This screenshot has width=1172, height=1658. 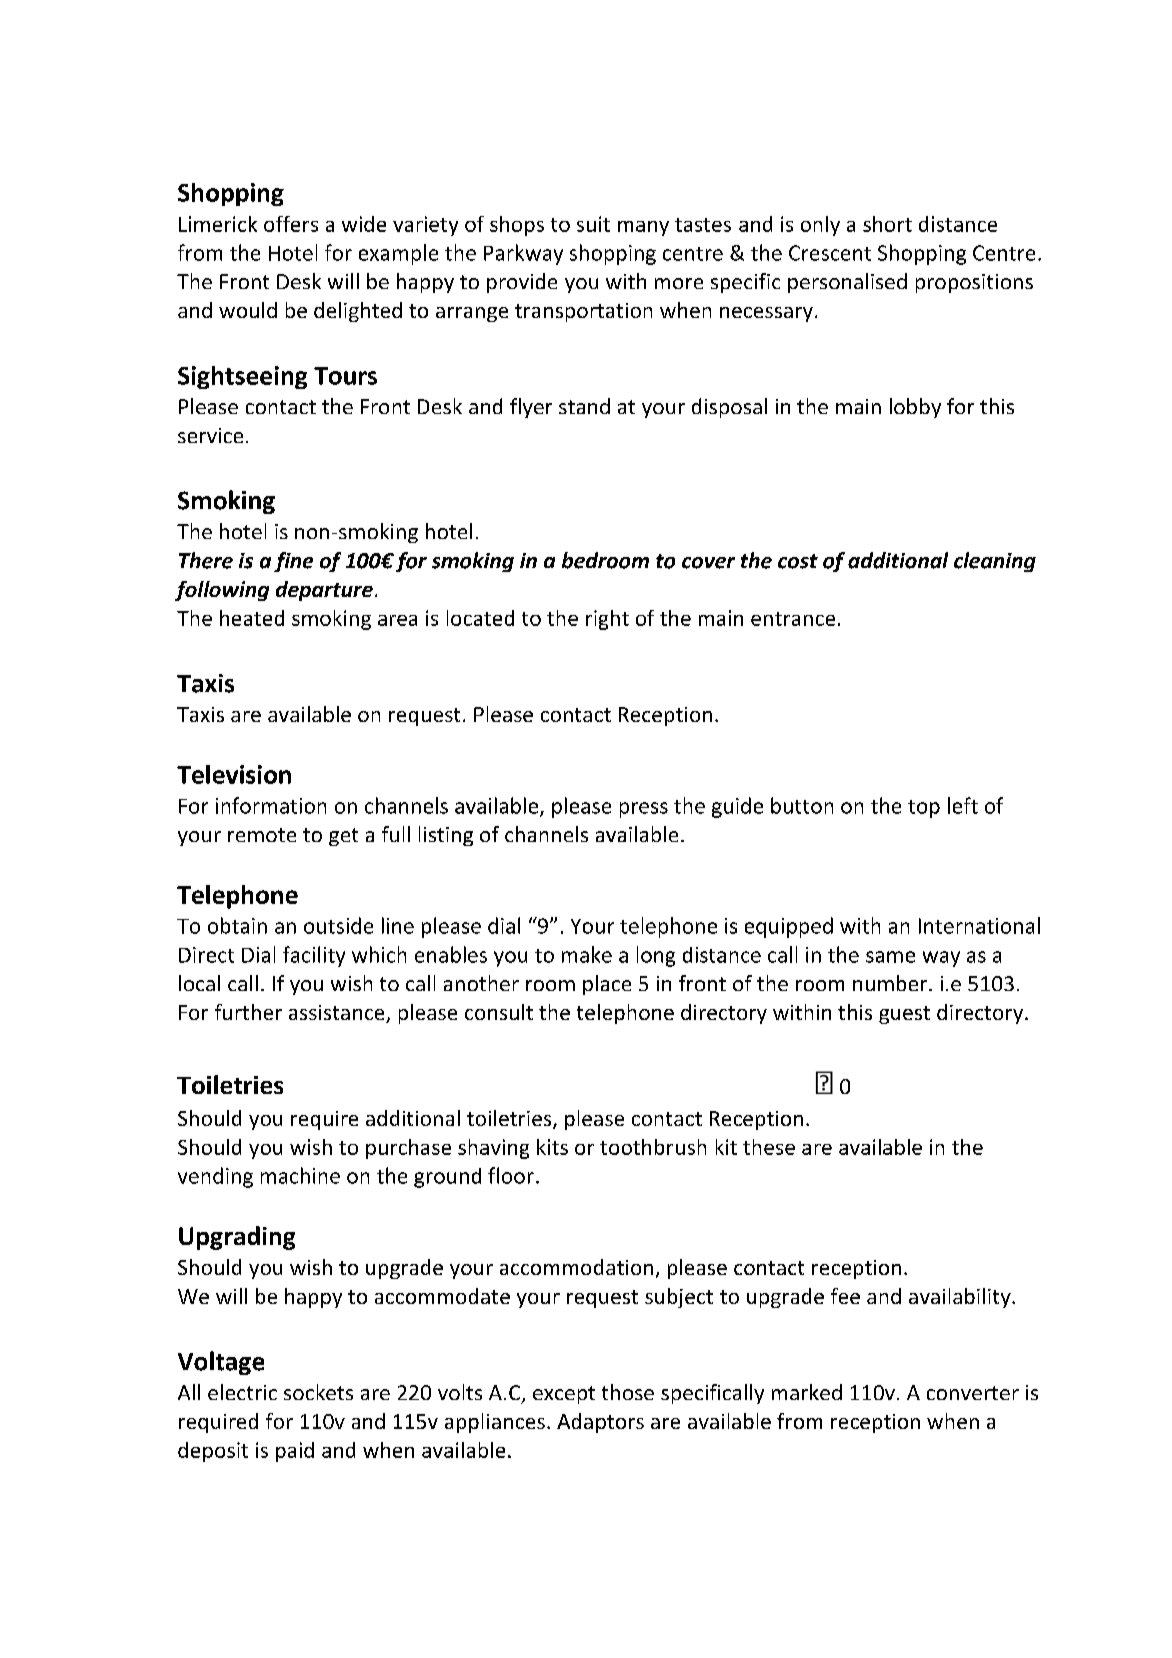 I want to click on suit, so click(x=593, y=224).
